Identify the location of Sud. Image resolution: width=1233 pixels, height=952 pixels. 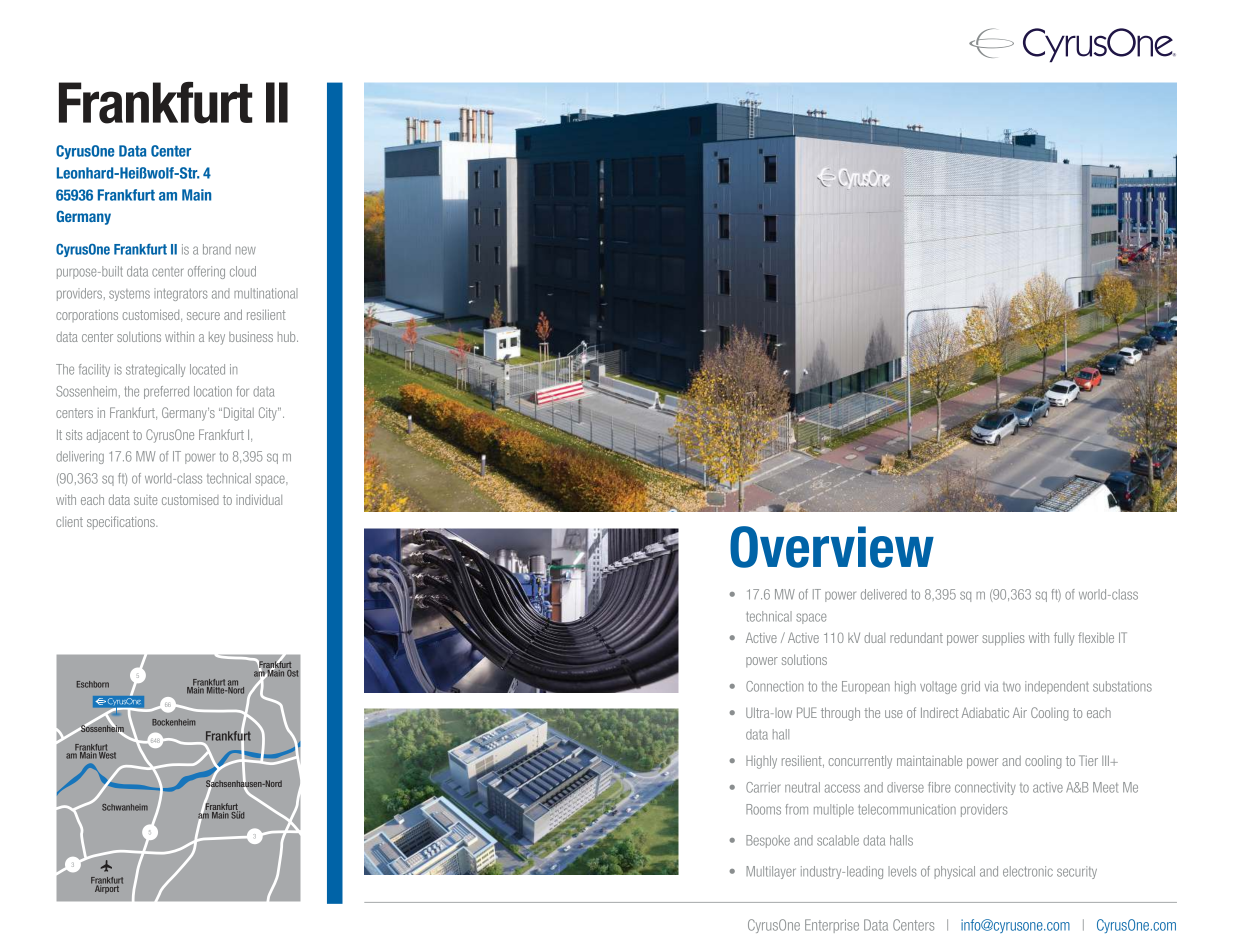
(237, 814).
